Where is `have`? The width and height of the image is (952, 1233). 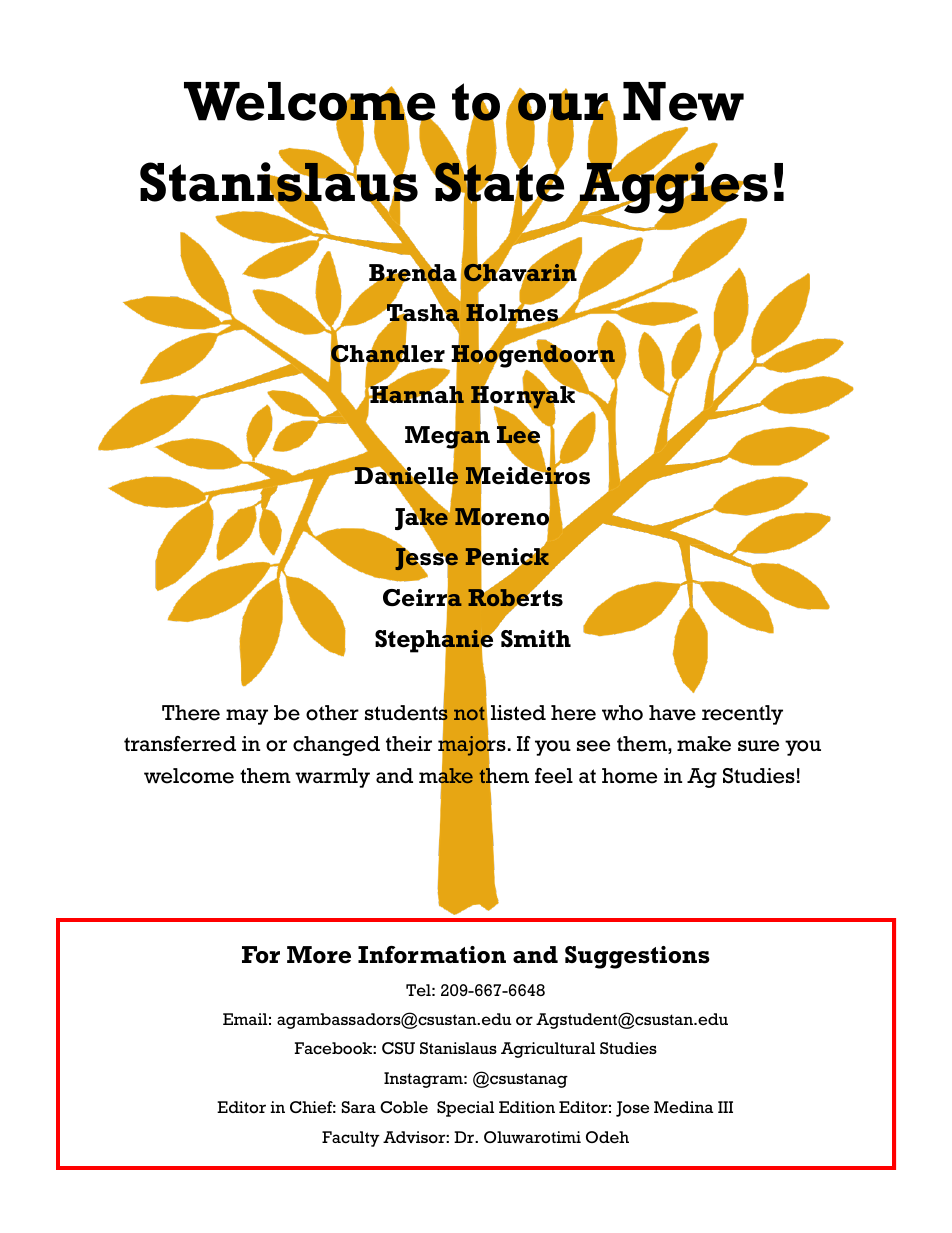 have is located at coordinates (672, 713).
